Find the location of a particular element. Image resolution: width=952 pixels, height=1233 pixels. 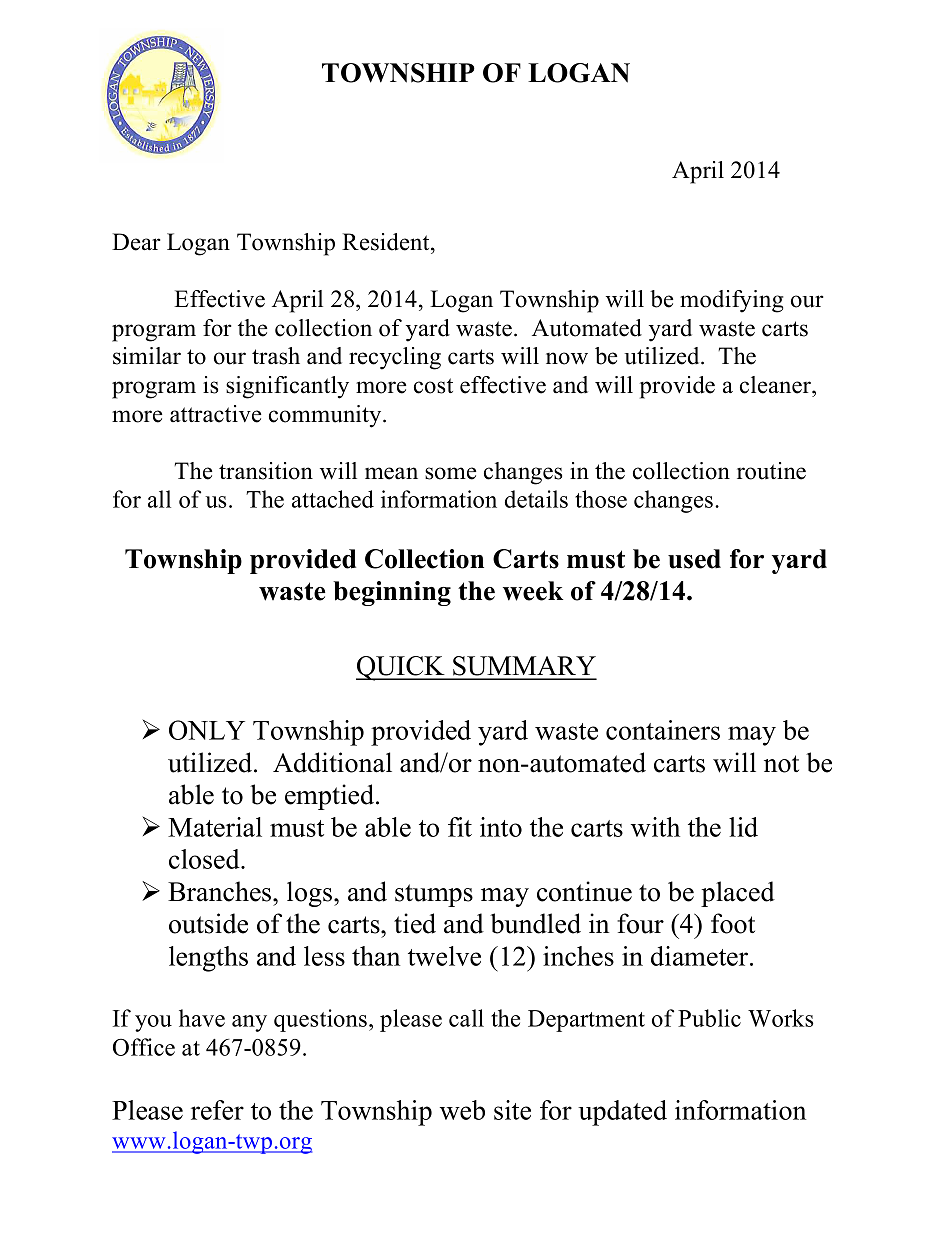

updated is located at coordinates (622, 1113).
